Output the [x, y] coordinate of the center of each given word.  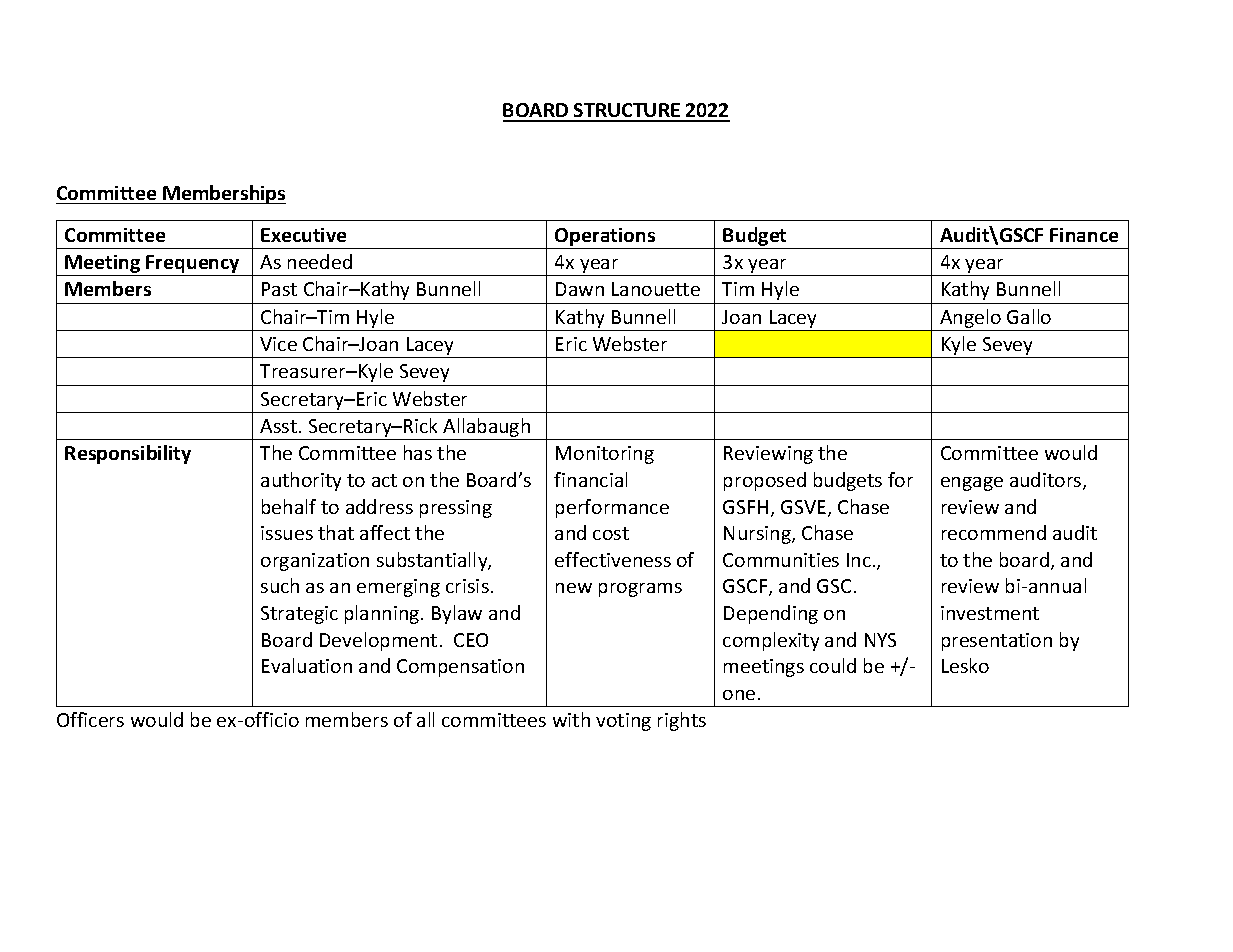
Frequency [193, 265]
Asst [280, 426]
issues [287, 533]
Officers [90, 719]
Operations [605, 237]
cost [611, 533]
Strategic [299, 615]
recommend [994, 532]
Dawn [580, 289]
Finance [1084, 235]
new [574, 588]
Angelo [970, 318]
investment [990, 613]
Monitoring [605, 455]
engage [972, 484]
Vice [278, 344]
